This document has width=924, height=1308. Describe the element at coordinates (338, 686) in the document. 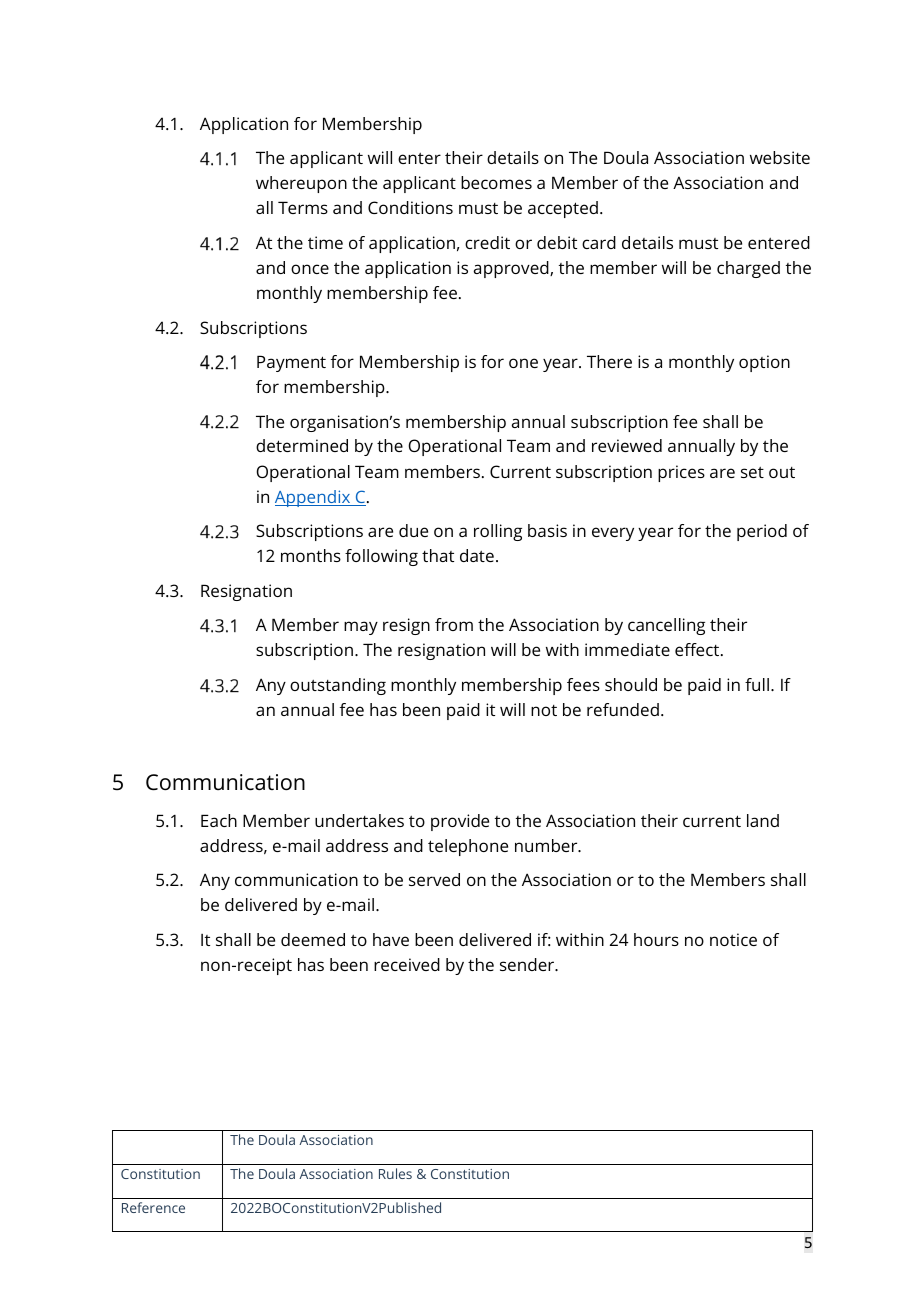

I see `outstanding` at that location.
